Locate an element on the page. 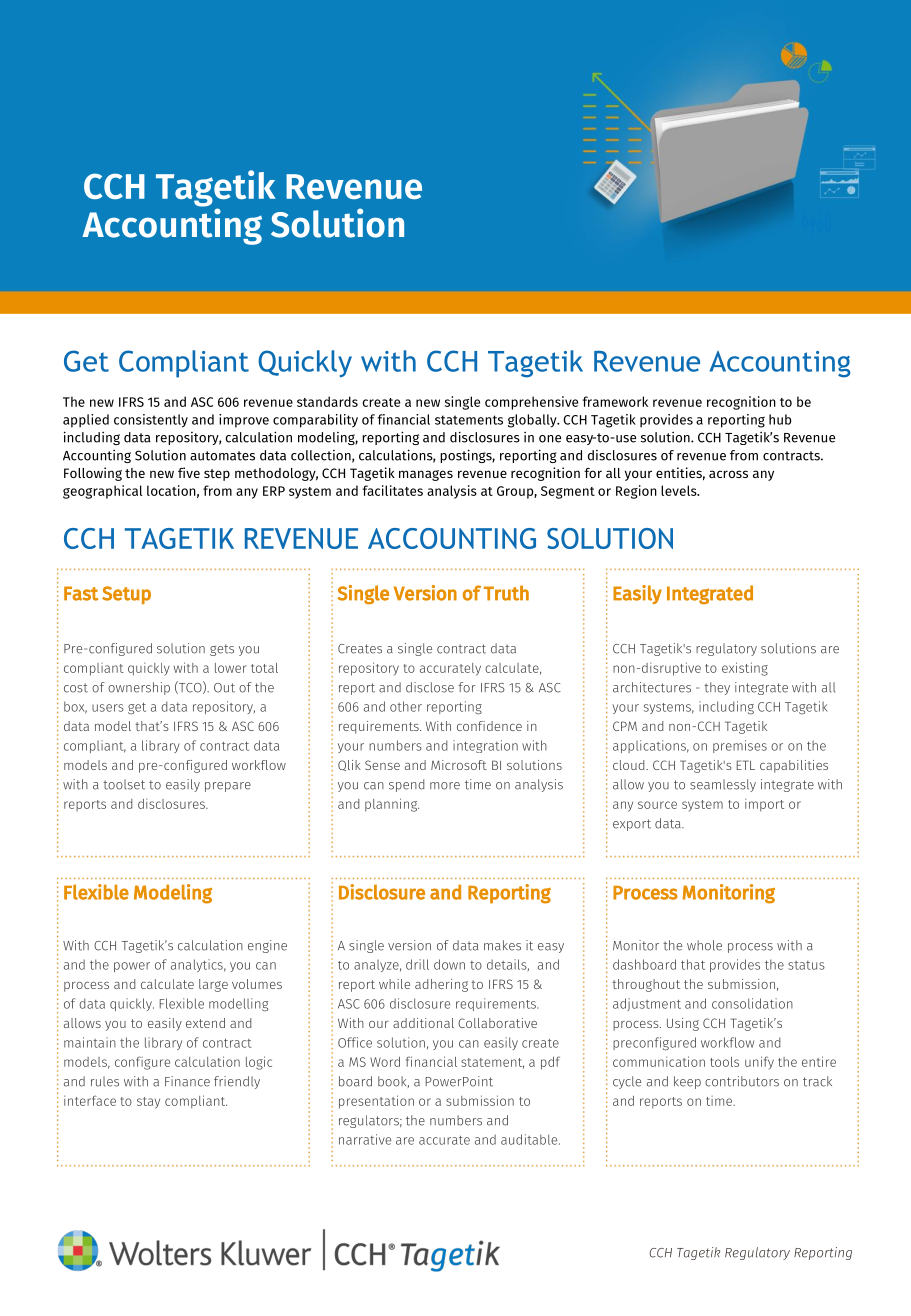 The image size is (911, 1316). whole is located at coordinates (704, 945).
